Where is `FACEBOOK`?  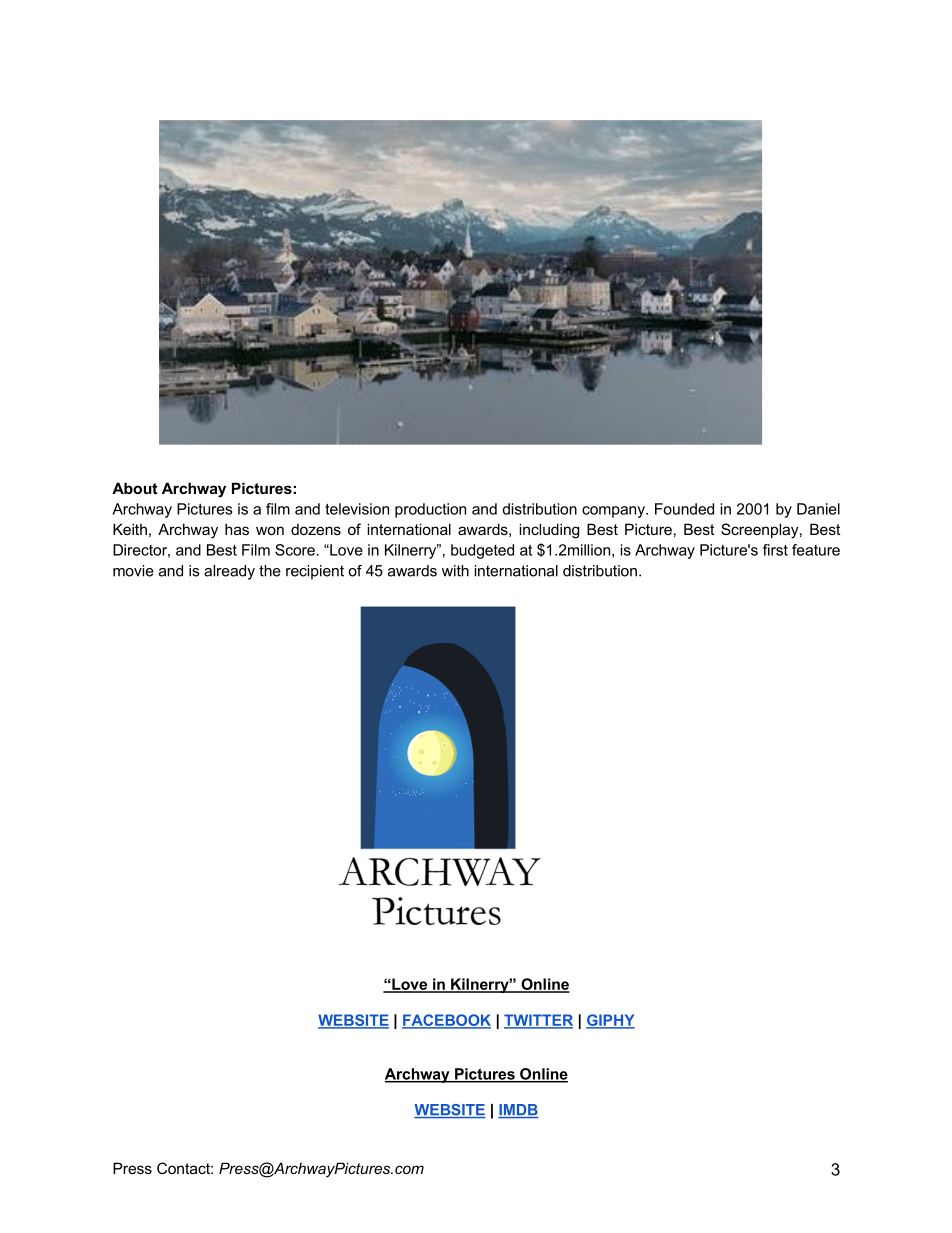 FACEBOOK is located at coordinates (446, 1021).
